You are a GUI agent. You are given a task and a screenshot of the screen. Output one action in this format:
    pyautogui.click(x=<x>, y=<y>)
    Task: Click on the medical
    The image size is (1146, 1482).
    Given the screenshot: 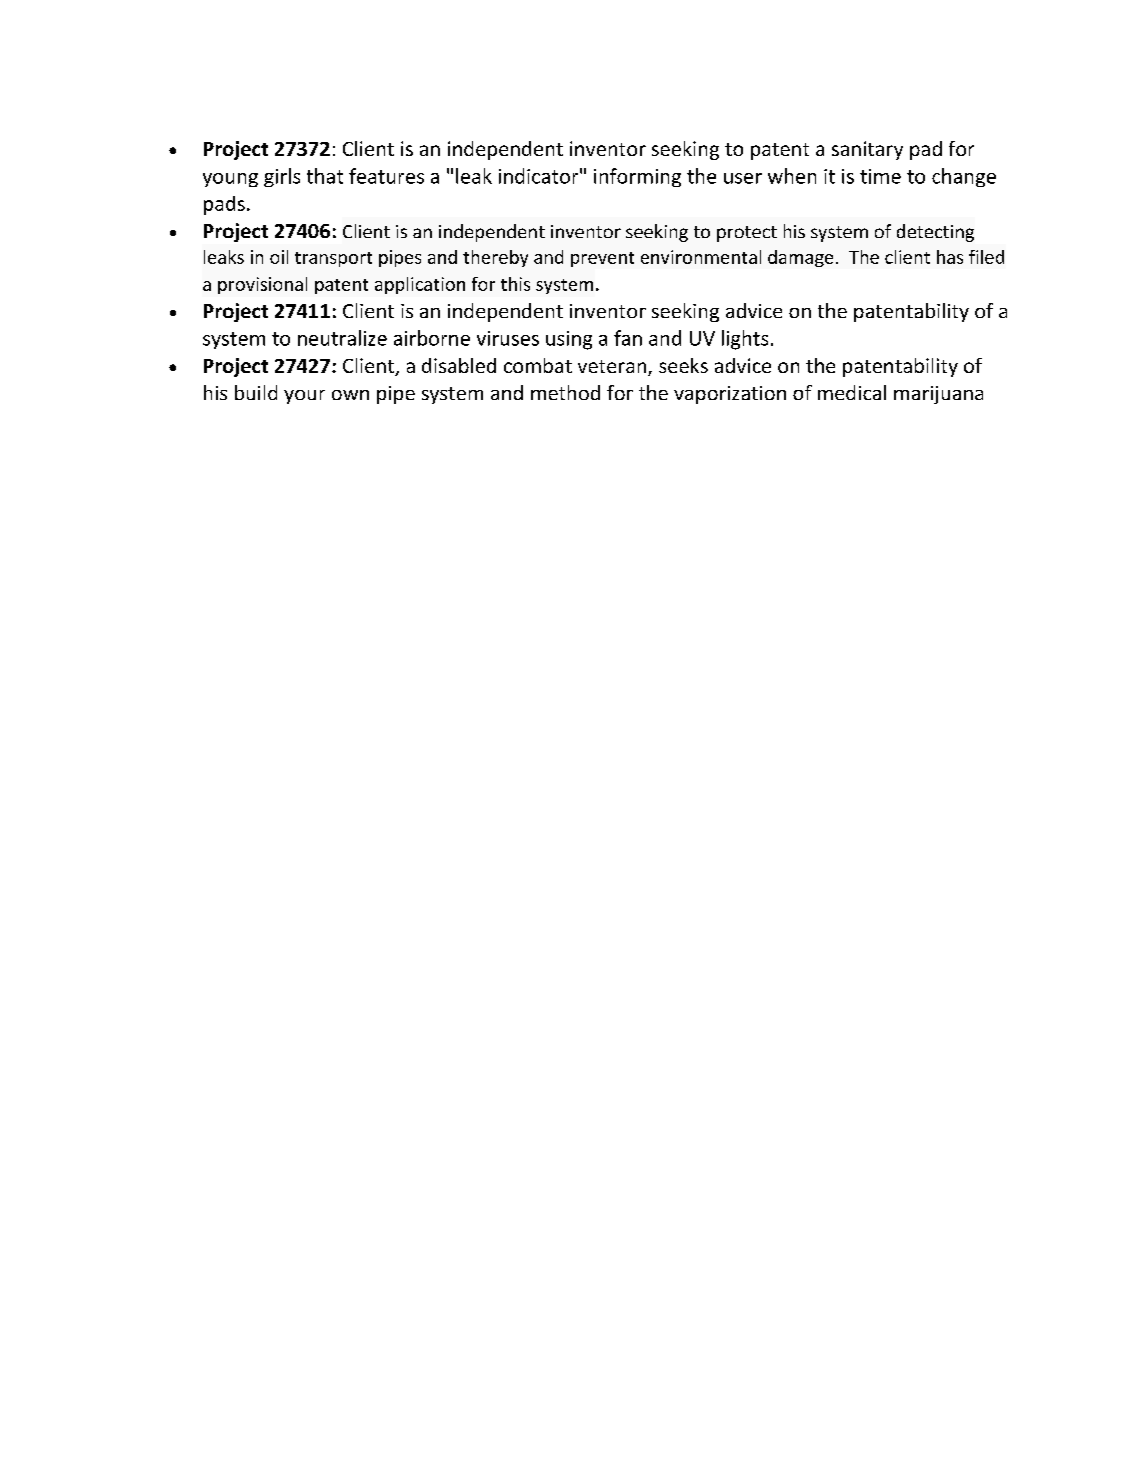 What is the action you would take?
    pyautogui.click(x=852, y=392)
